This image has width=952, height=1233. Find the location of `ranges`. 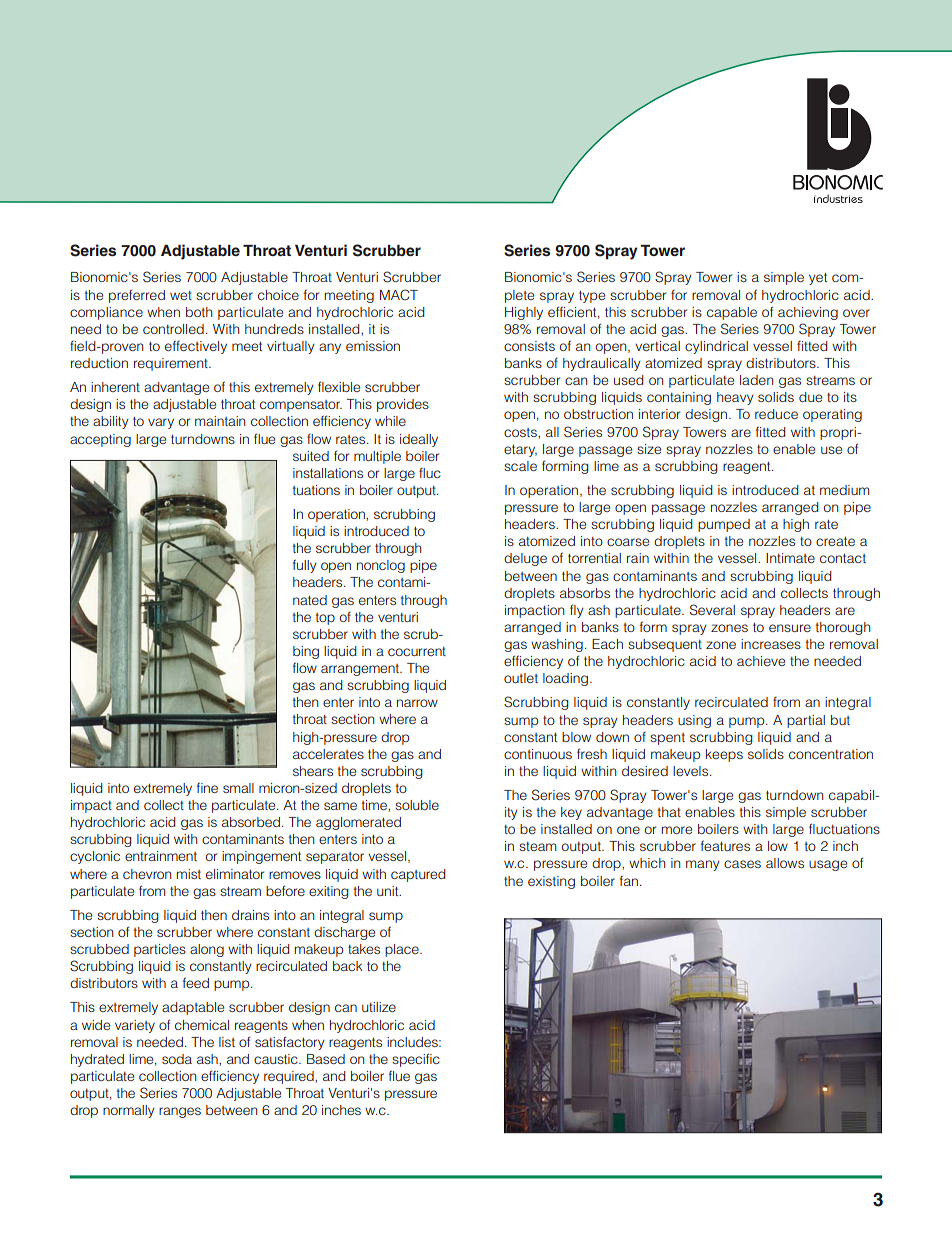

ranges is located at coordinates (180, 1112).
